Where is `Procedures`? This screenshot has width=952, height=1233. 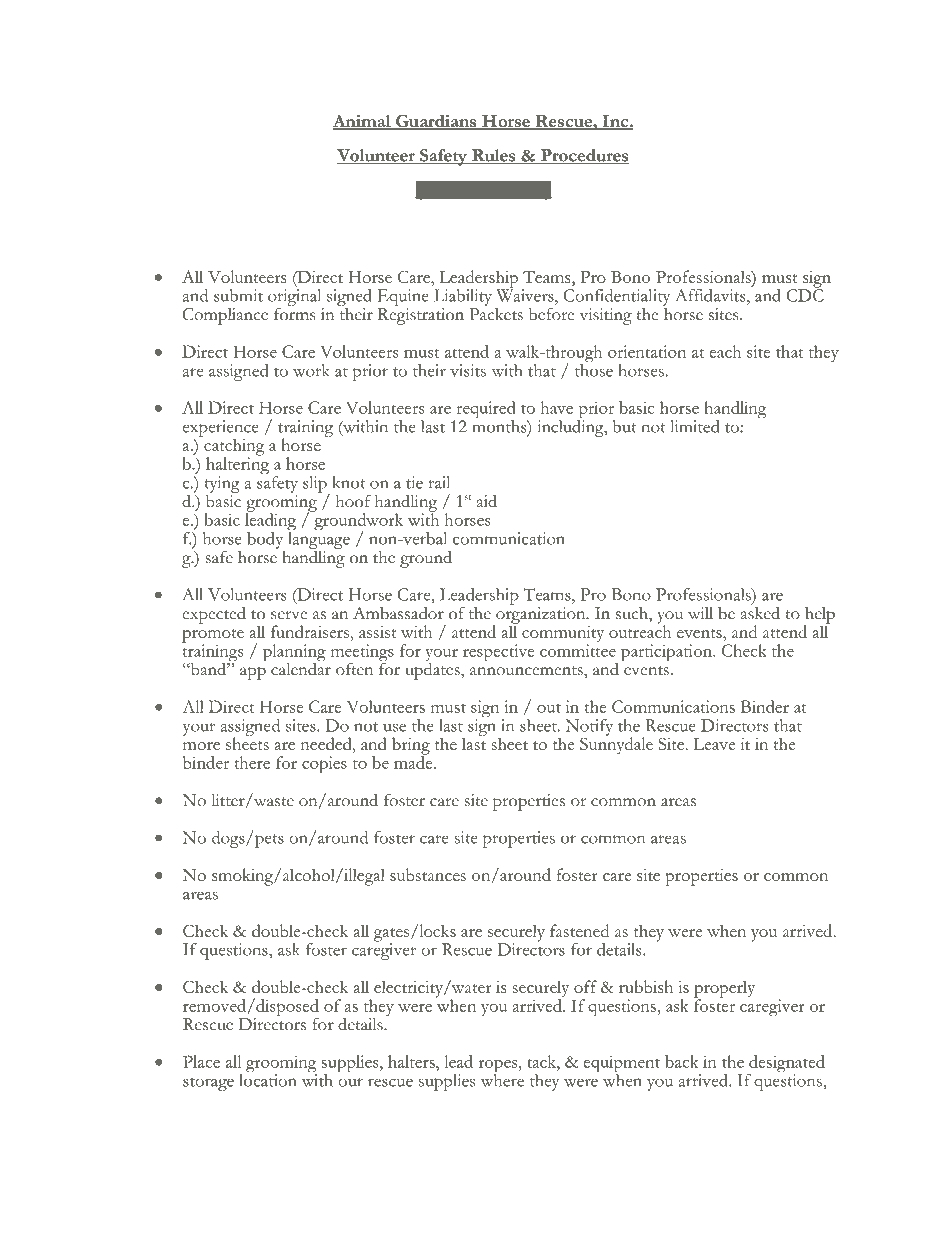
Procedures is located at coordinates (583, 156).
